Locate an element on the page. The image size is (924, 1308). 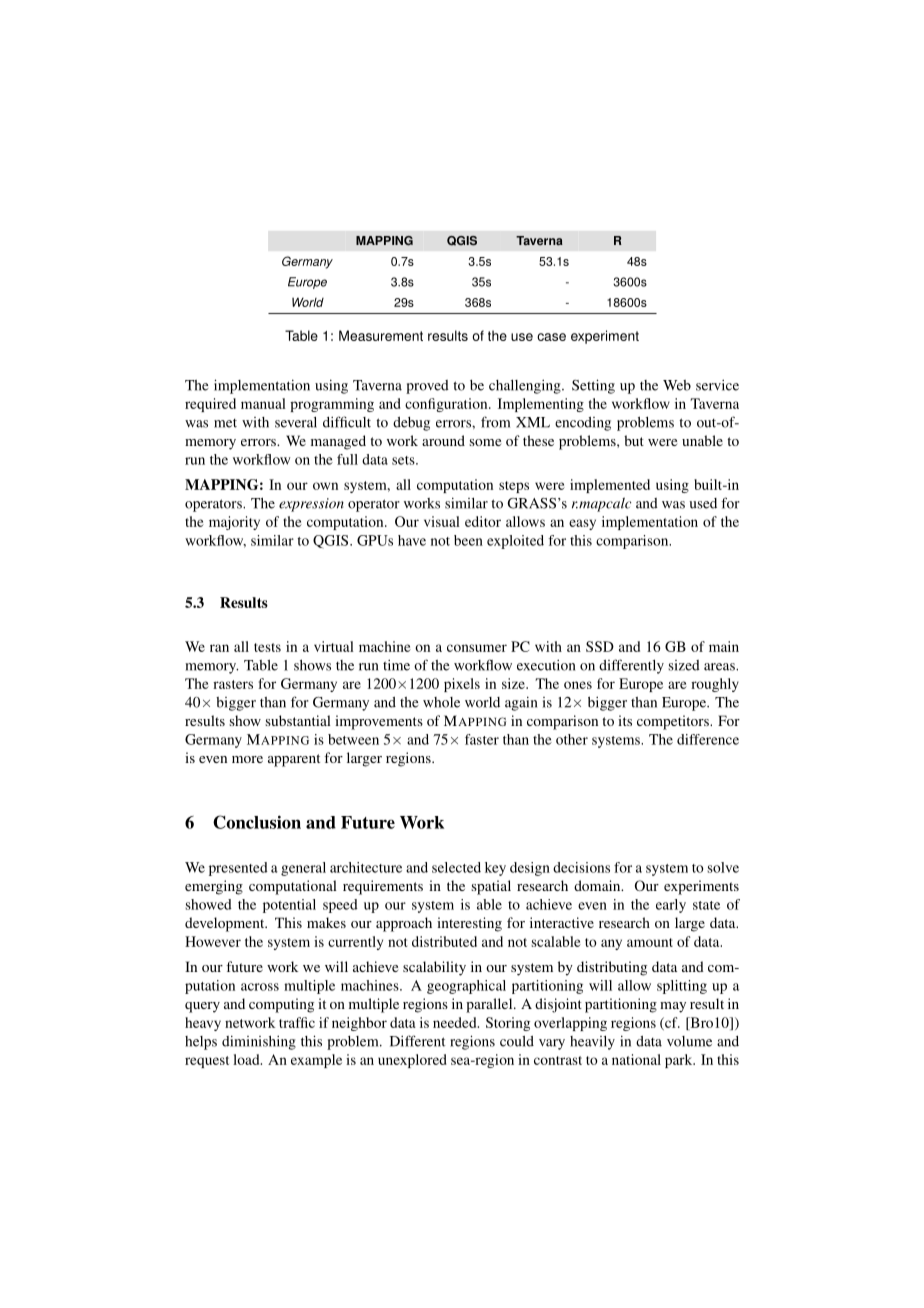
SSD is located at coordinates (600, 646).
